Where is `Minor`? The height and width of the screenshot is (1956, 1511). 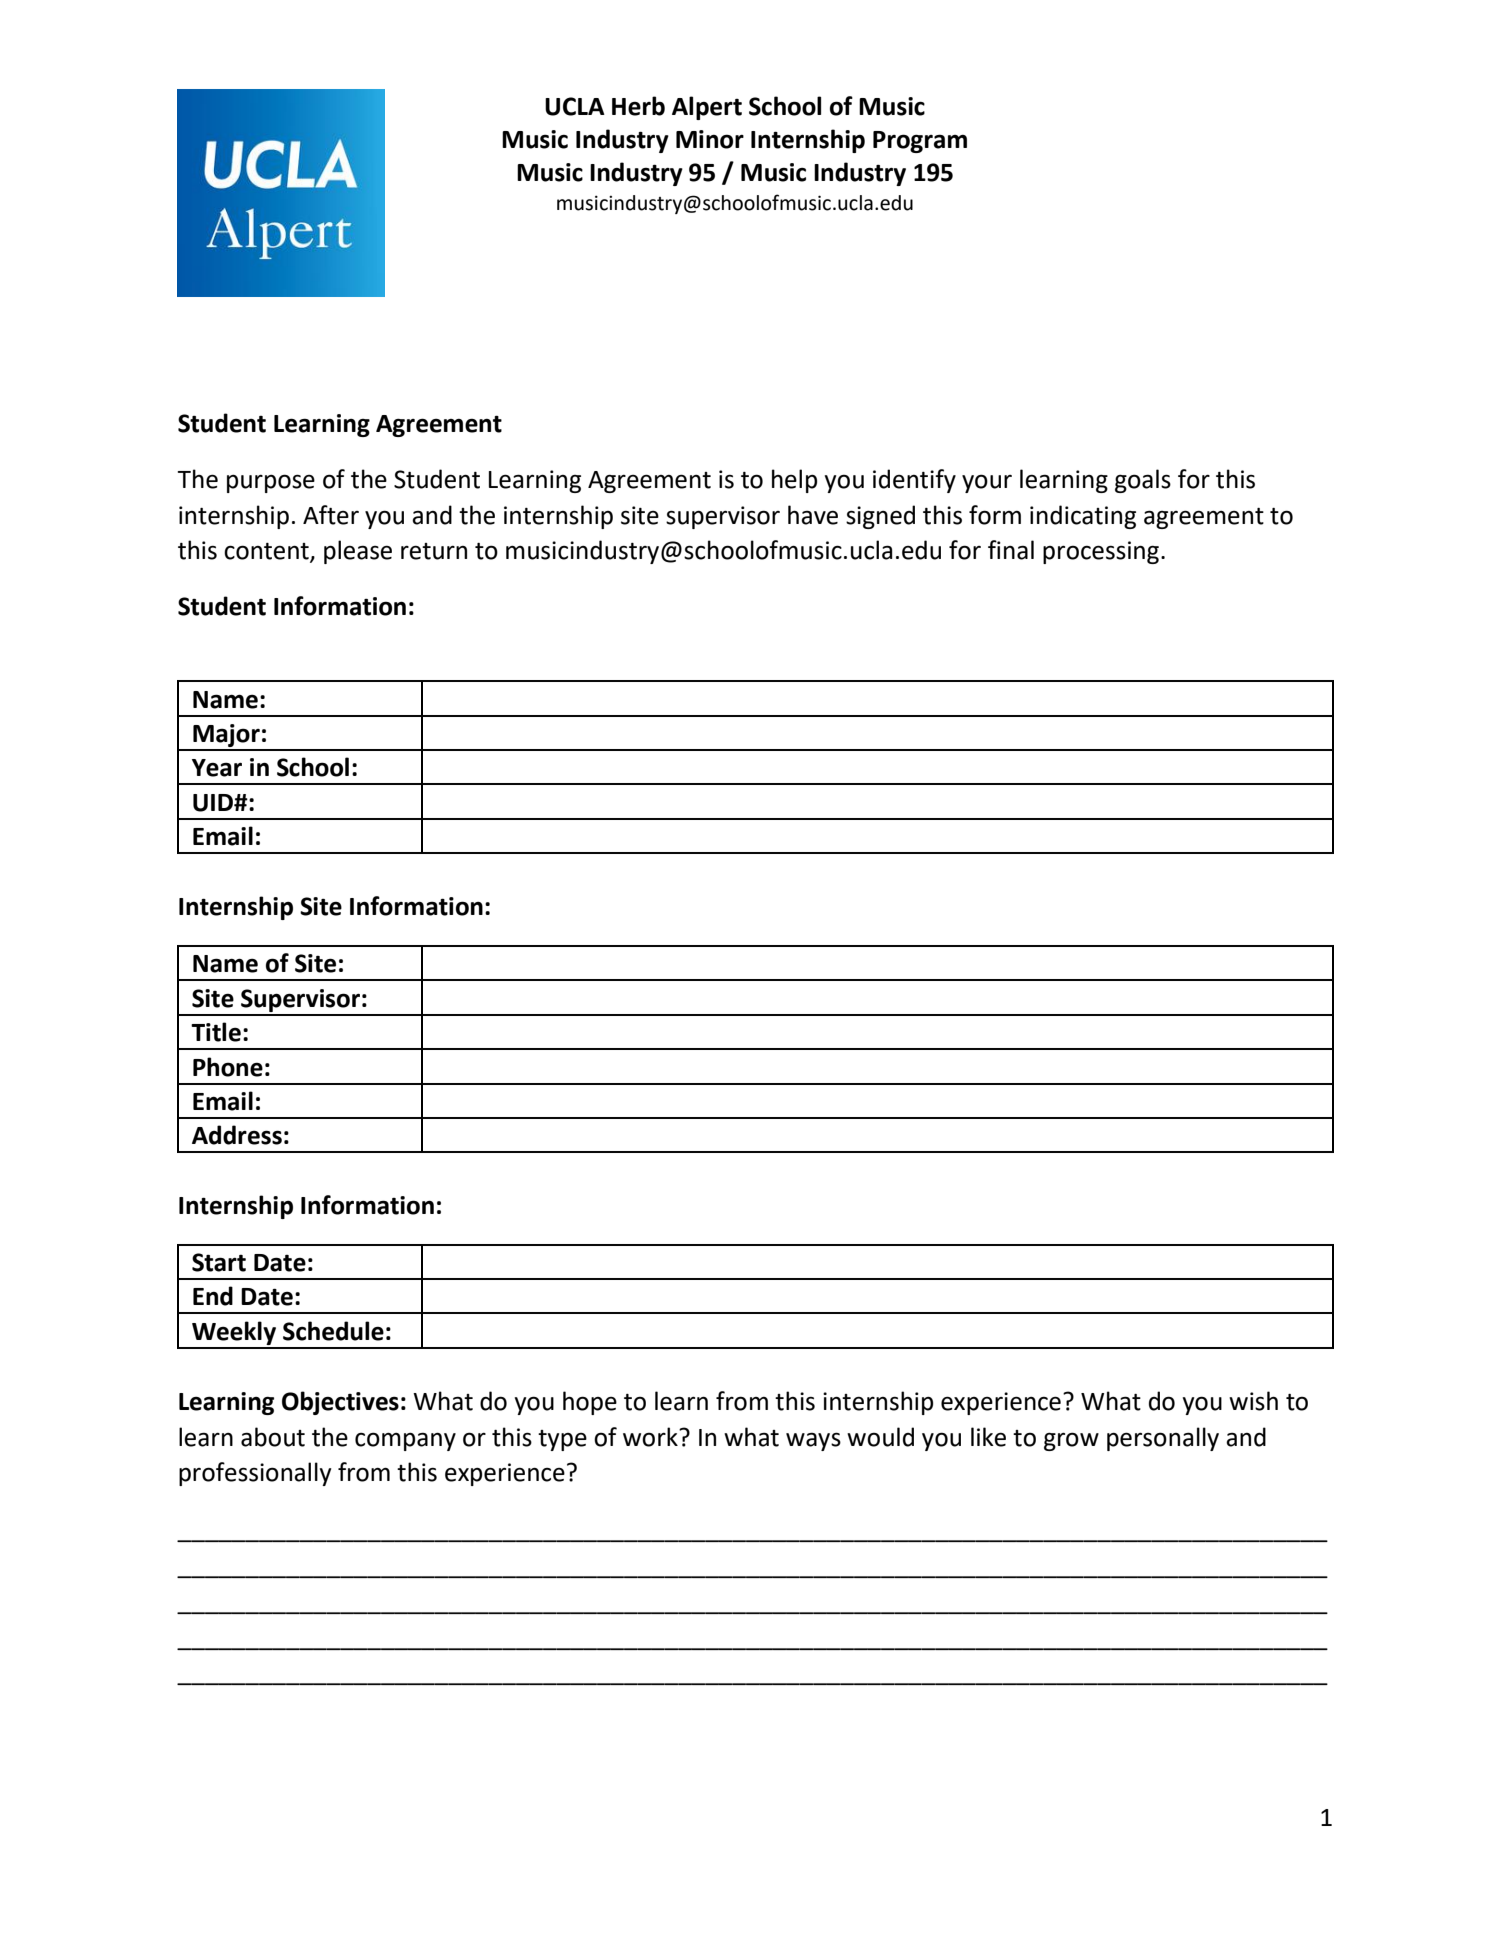 Minor is located at coordinates (710, 139).
